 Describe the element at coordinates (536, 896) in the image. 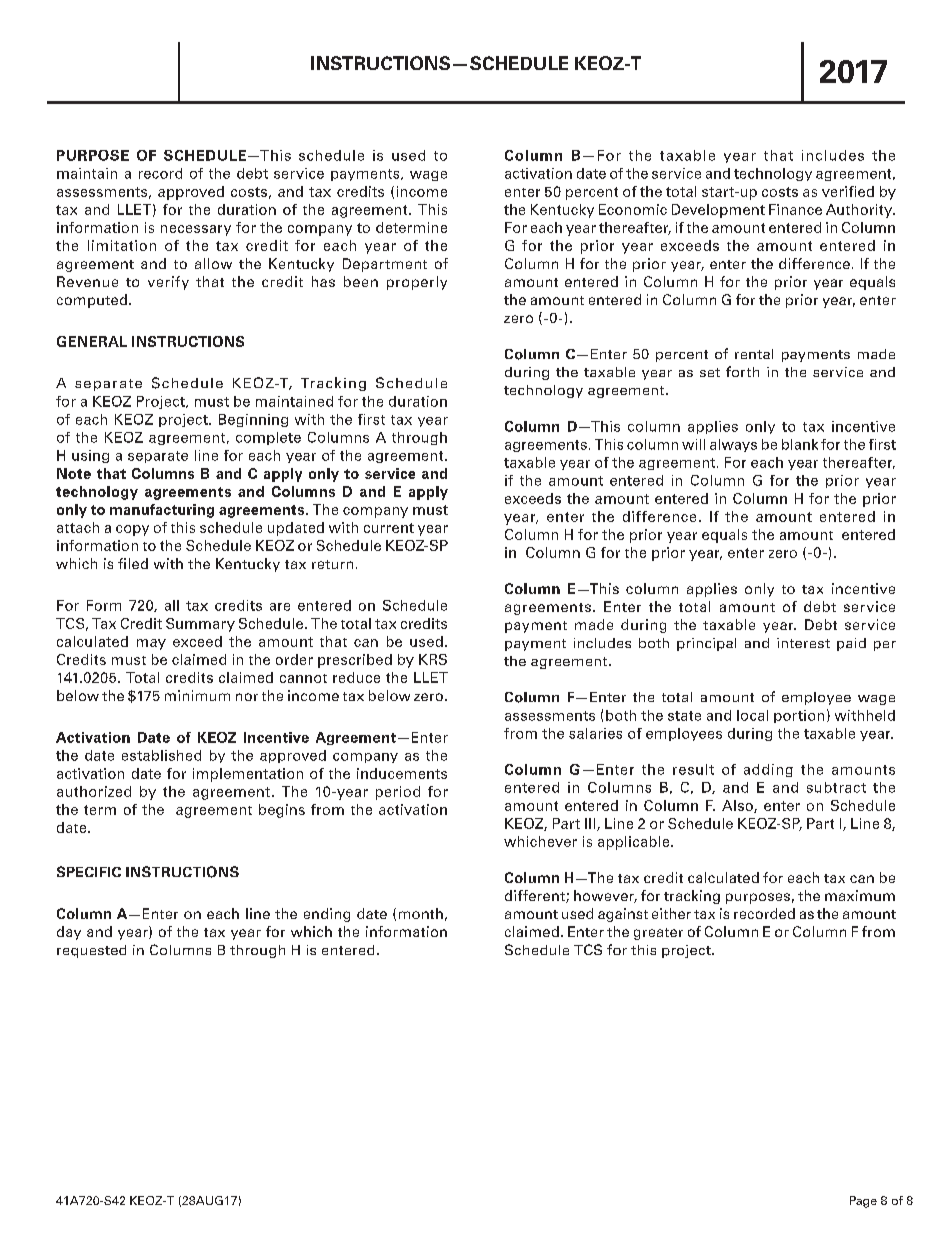

I see `different` at that location.
